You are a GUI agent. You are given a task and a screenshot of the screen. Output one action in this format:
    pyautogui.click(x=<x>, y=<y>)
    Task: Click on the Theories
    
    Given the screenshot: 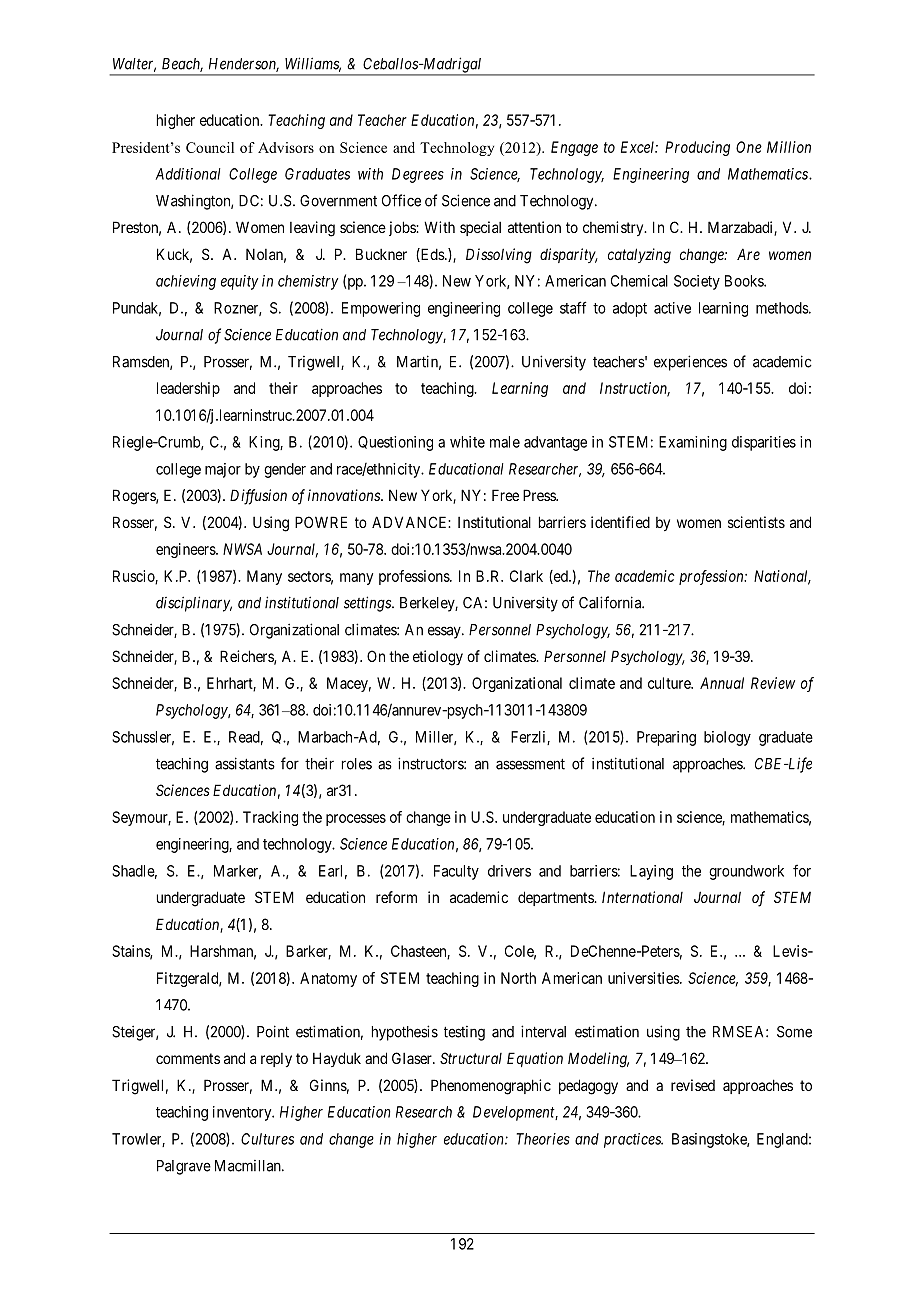 What is the action you would take?
    pyautogui.click(x=543, y=1139)
